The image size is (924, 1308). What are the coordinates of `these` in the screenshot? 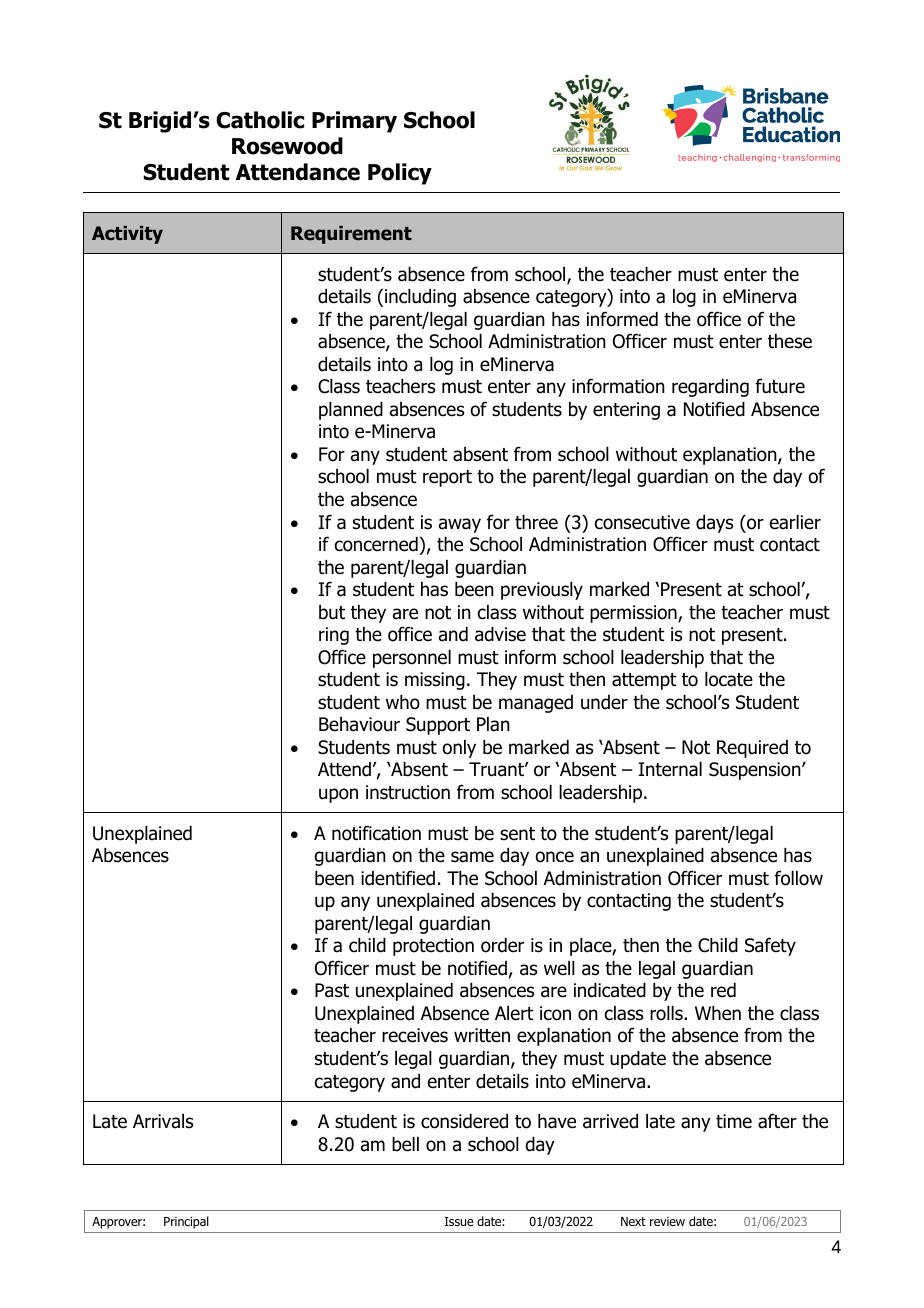 It's located at (790, 341).
